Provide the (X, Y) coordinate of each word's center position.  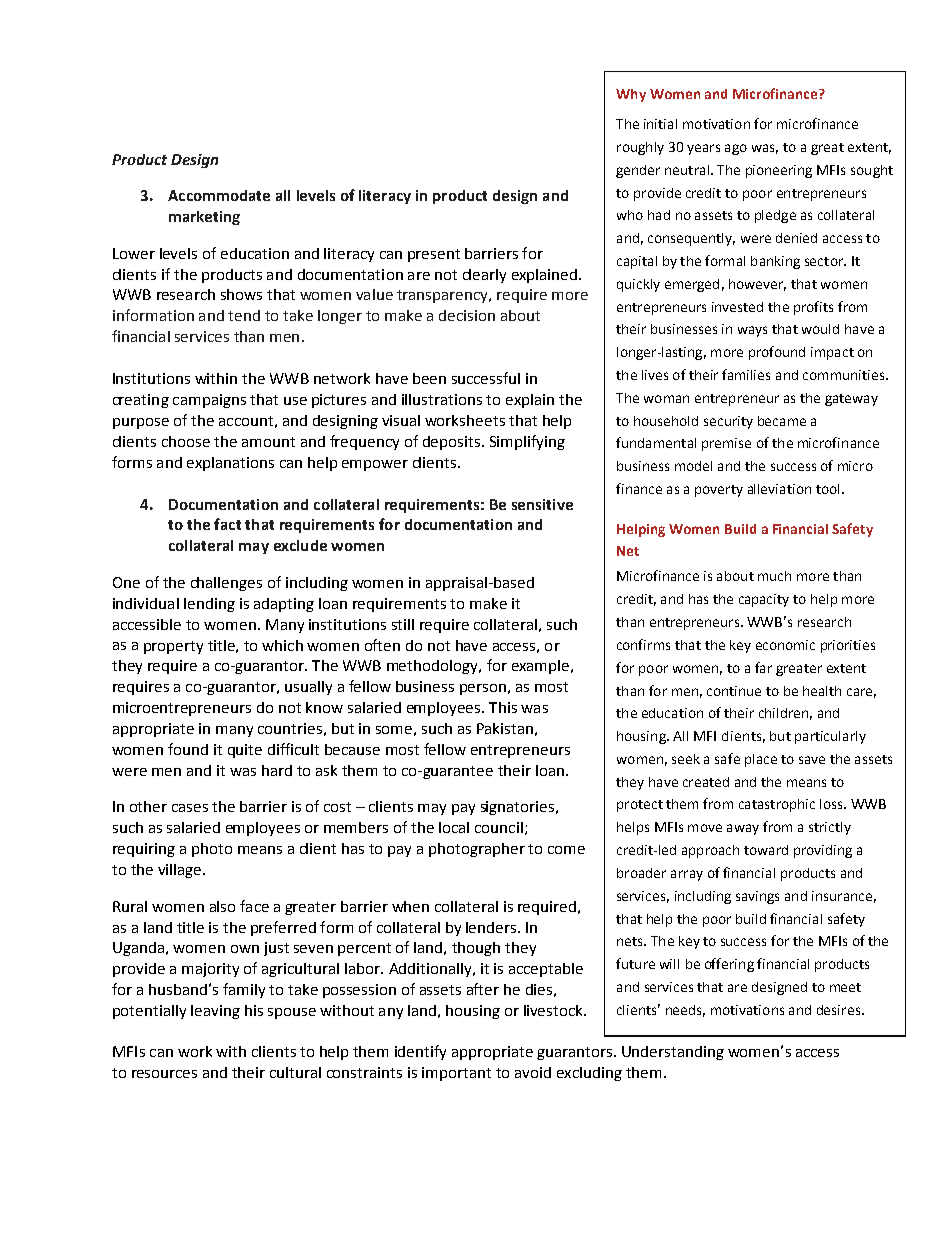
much (774, 576)
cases (190, 808)
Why (631, 95)
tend (244, 315)
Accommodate (219, 195)
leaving (215, 1012)
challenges (226, 584)
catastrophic (777, 805)
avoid (533, 1072)
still (403, 624)
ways (752, 331)
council (499, 827)
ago (736, 149)
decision (467, 315)
